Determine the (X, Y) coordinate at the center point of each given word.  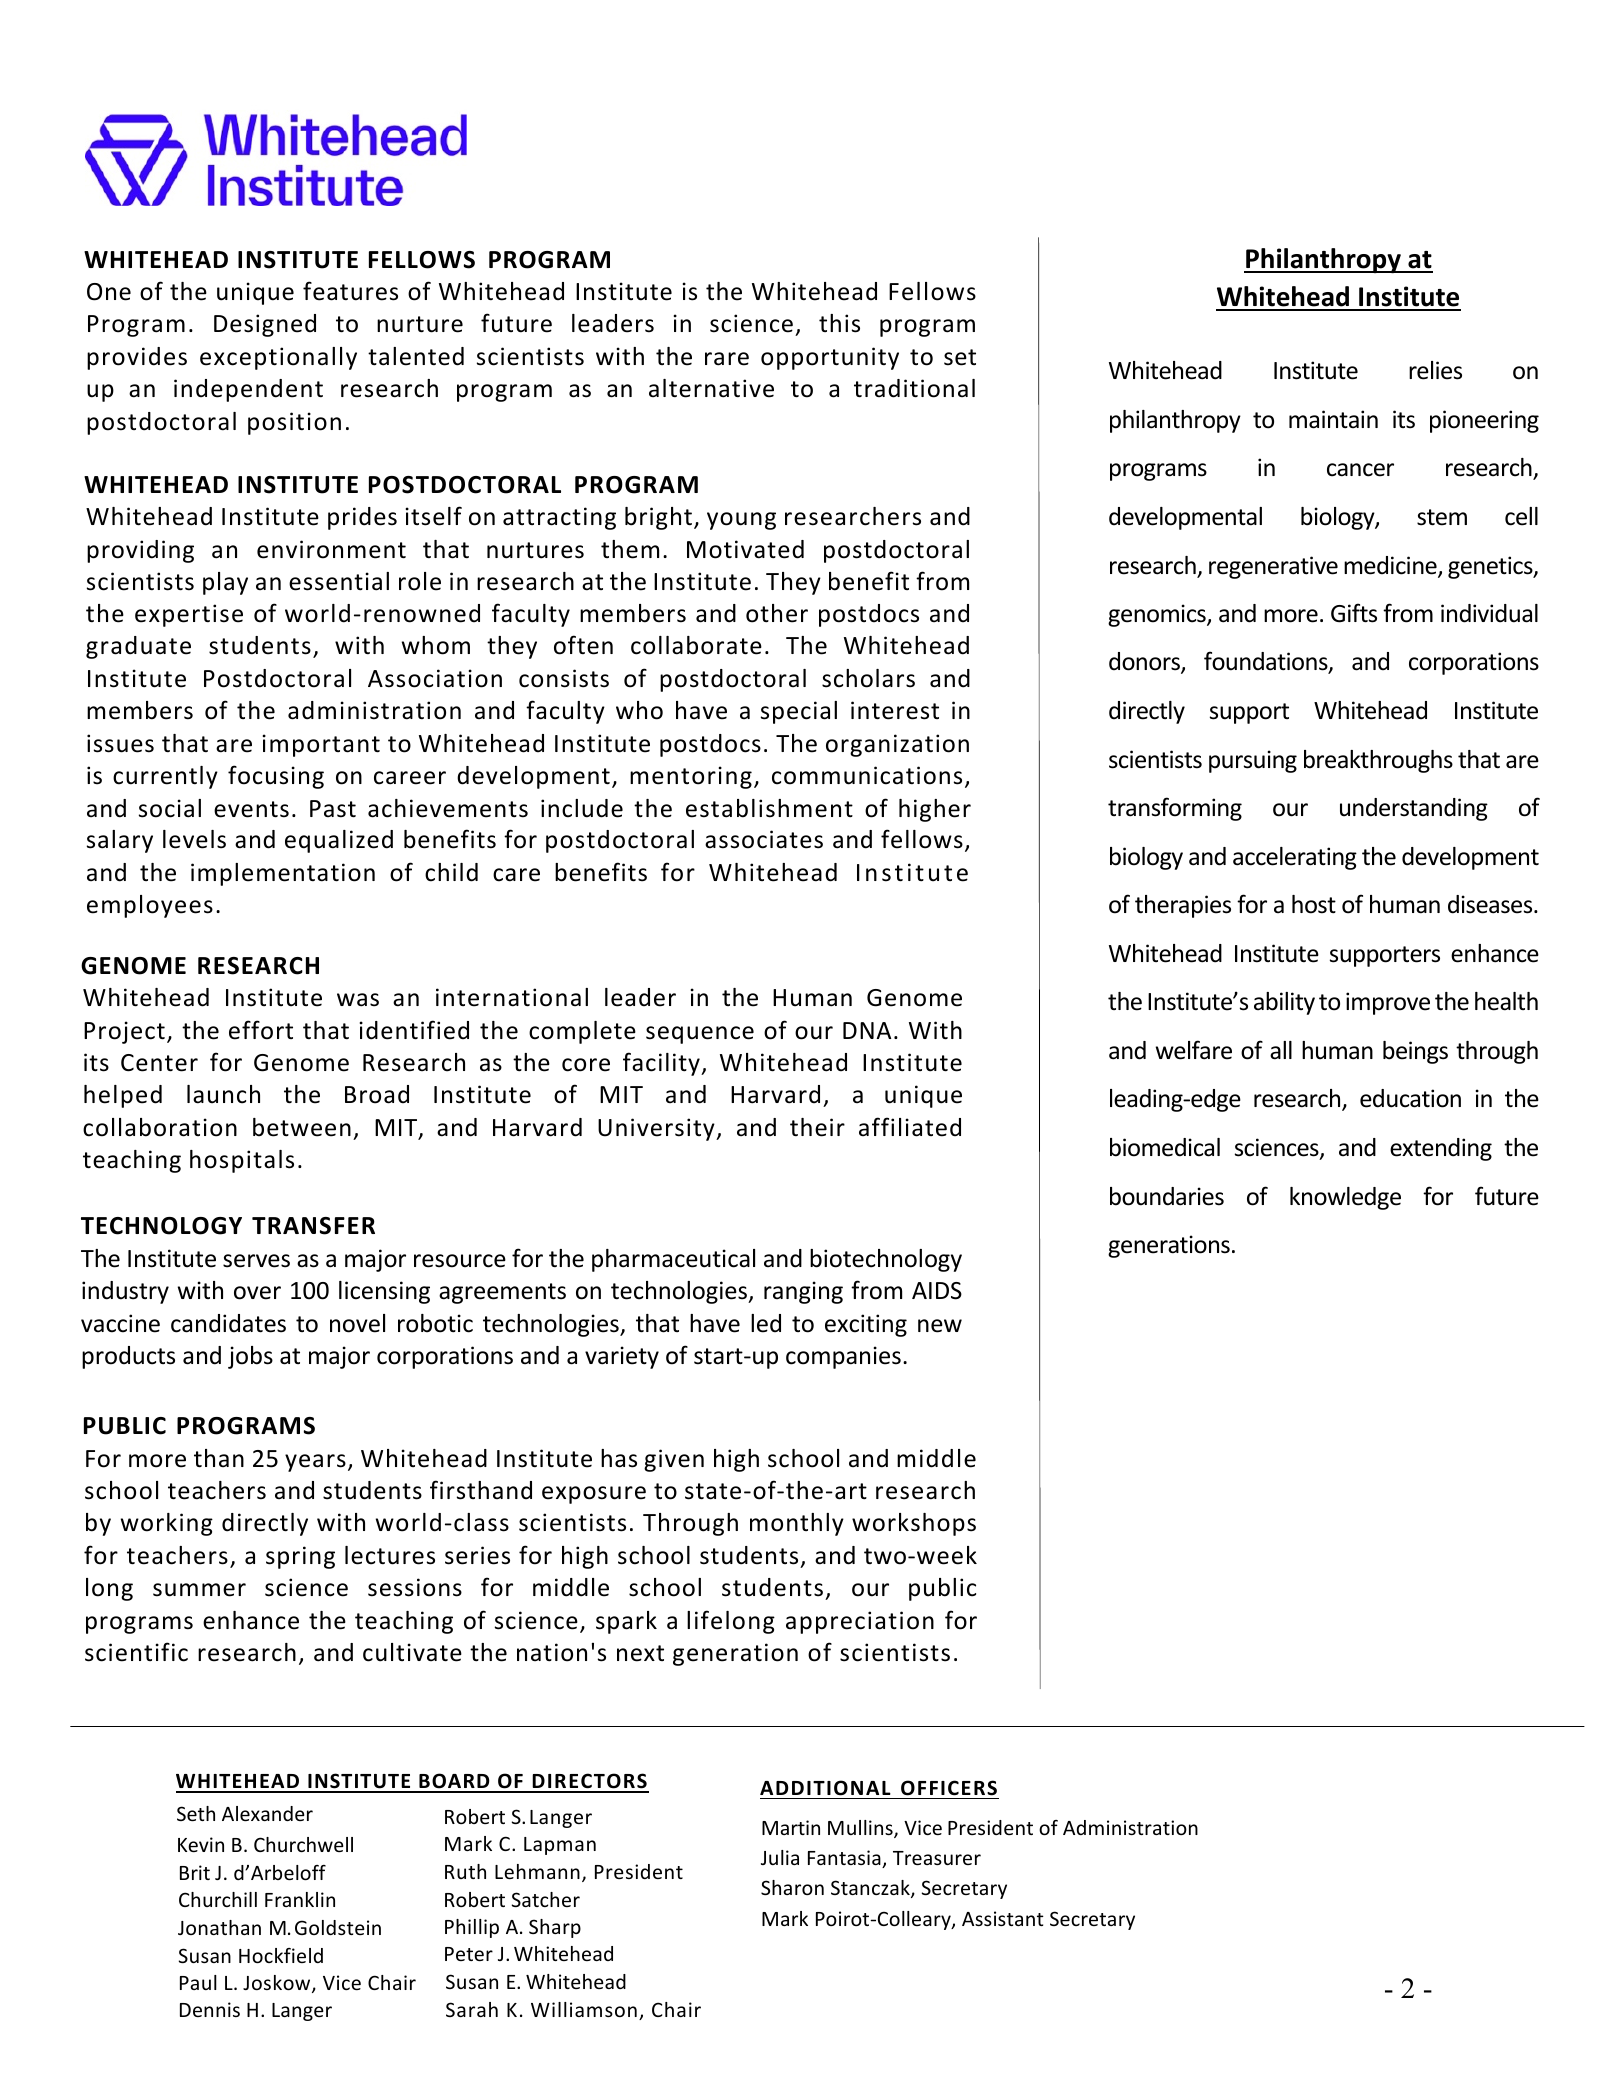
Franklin (300, 1899)
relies (1435, 370)
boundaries (1167, 1196)
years (315, 1463)
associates (764, 839)
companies (843, 1357)
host (1314, 904)
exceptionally (278, 358)
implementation (283, 874)
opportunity (830, 358)
